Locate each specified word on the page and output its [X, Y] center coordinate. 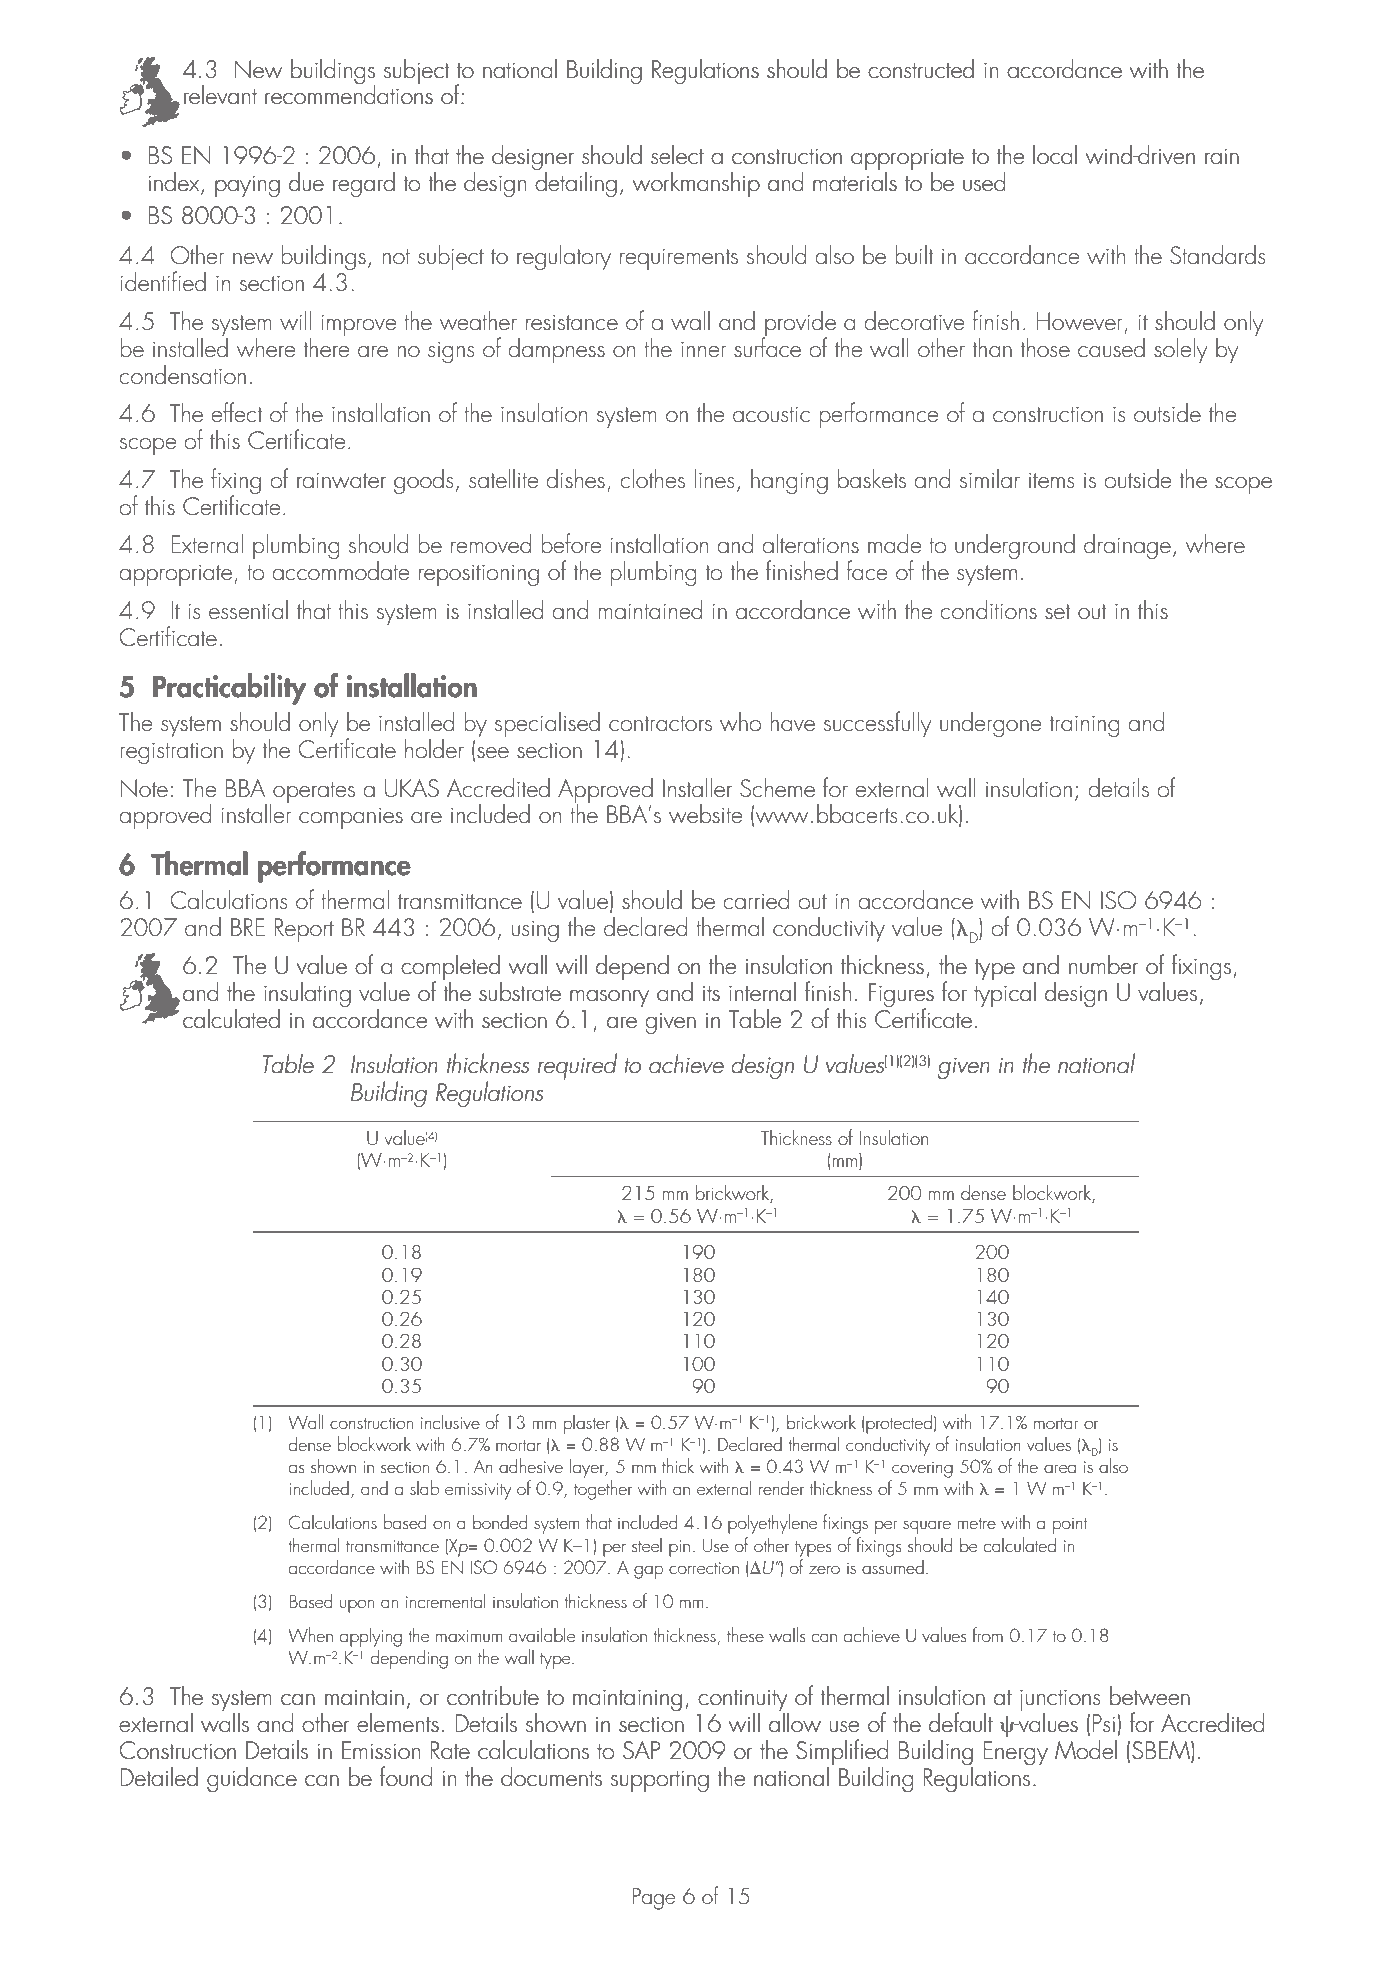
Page [654, 1899]
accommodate [340, 569]
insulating [307, 995]
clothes [652, 478]
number [1103, 964]
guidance [252, 1779]
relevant [220, 94]
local [1055, 154]
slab [424, 1487]
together [603, 1490]
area [1060, 1468]
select [677, 154]
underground [1015, 546]
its [711, 993]
